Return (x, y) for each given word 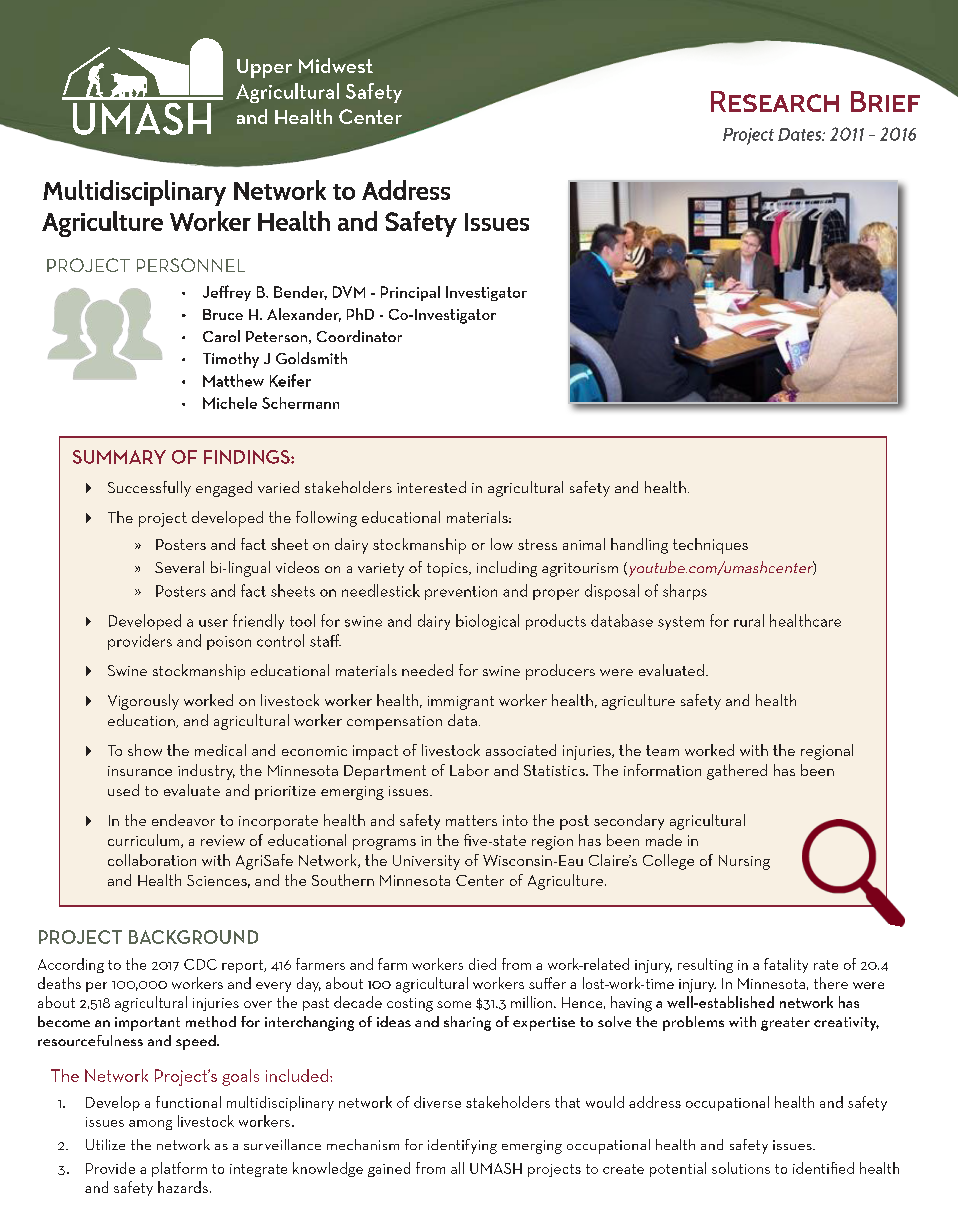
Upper (264, 68)
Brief (885, 101)
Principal (410, 293)
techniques (710, 546)
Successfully (149, 489)
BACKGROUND (193, 937)
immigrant (461, 703)
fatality (786, 965)
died (482, 964)
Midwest (336, 65)
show (145, 750)
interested (431, 487)
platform (179, 1169)
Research (775, 101)
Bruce (223, 314)
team (662, 750)
